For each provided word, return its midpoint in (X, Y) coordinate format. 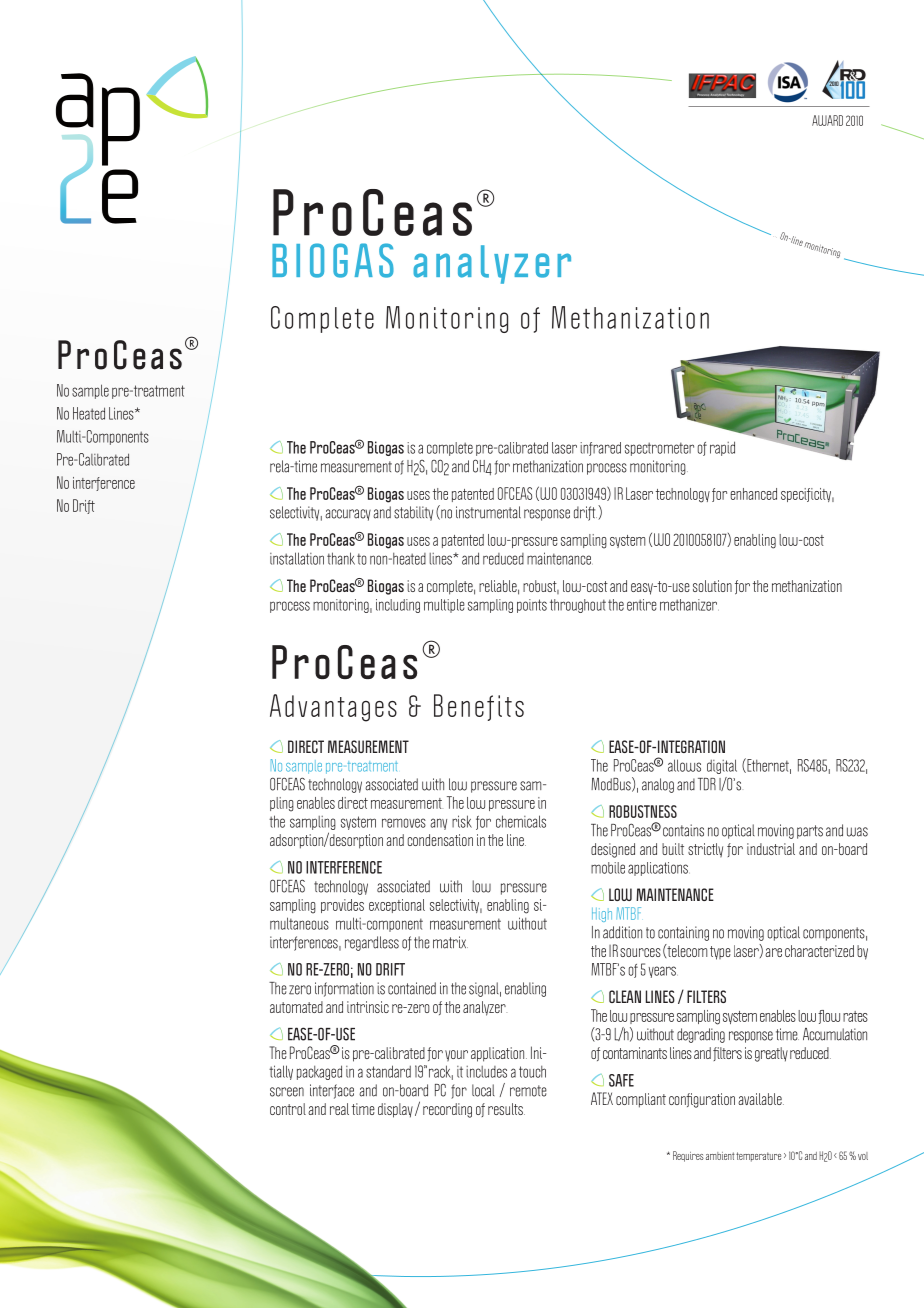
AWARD (827, 120)
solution (712, 586)
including (398, 606)
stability (413, 513)
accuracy (348, 515)
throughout (578, 606)
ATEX (602, 1098)
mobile (608, 868)
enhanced (754, 494)
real (339, 1109)
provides (342, 906)
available (761, 1099)
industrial (771, 849)
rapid (722, 448)
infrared (600, 449)
